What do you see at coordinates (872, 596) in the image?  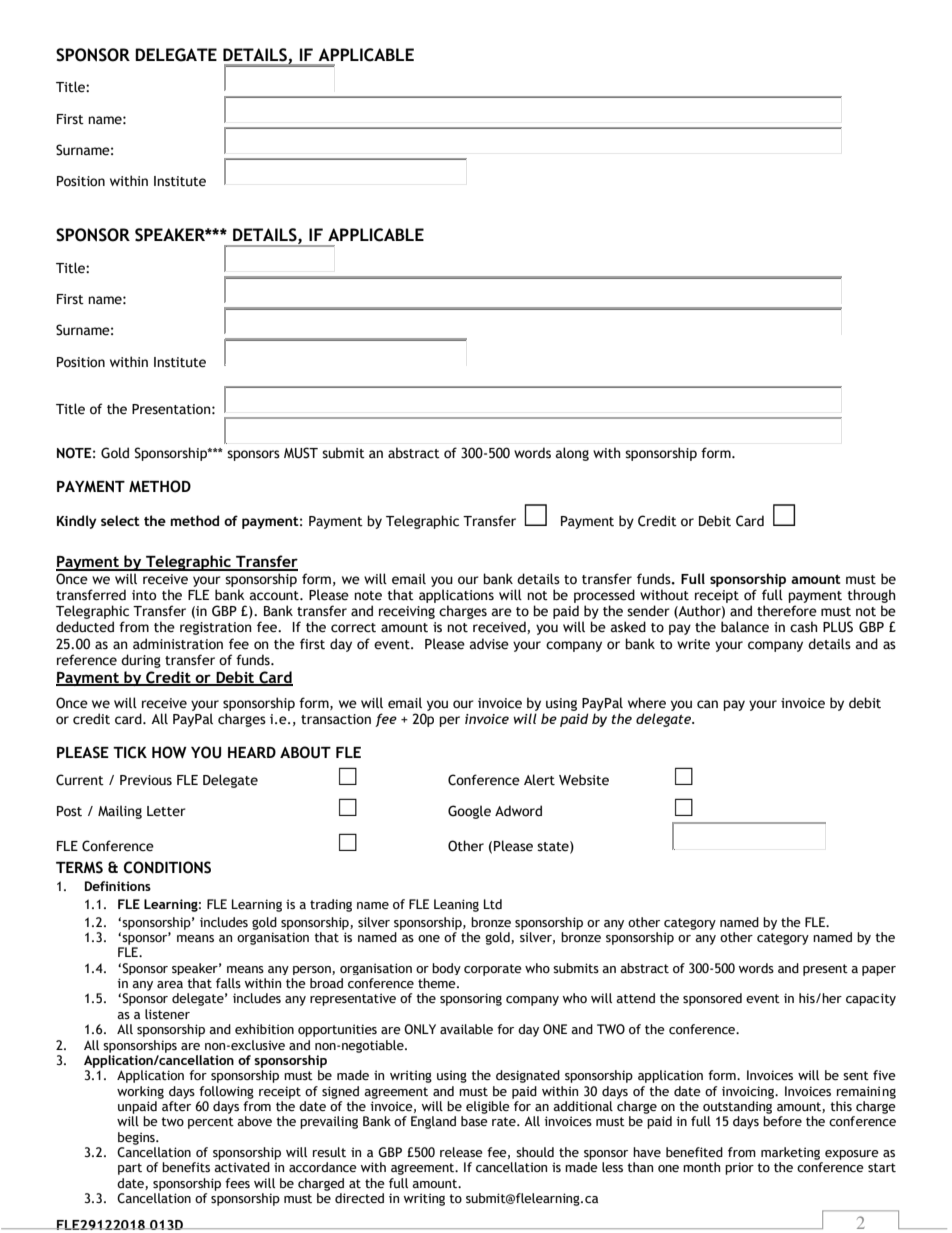 I see `through` at bounding box center [872, 596].
